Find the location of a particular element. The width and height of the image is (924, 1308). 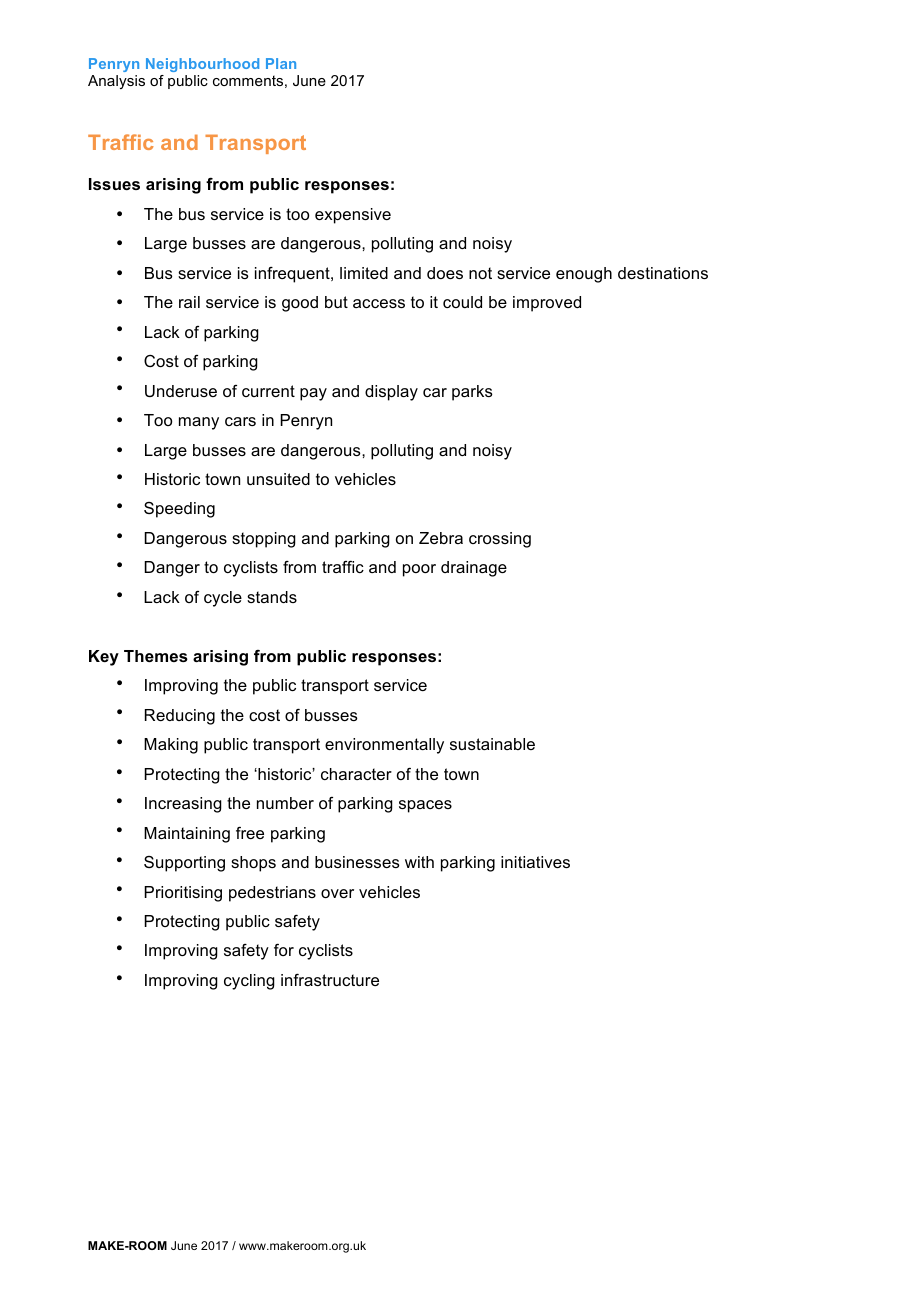

rail is located at coordinates (189, 302).
